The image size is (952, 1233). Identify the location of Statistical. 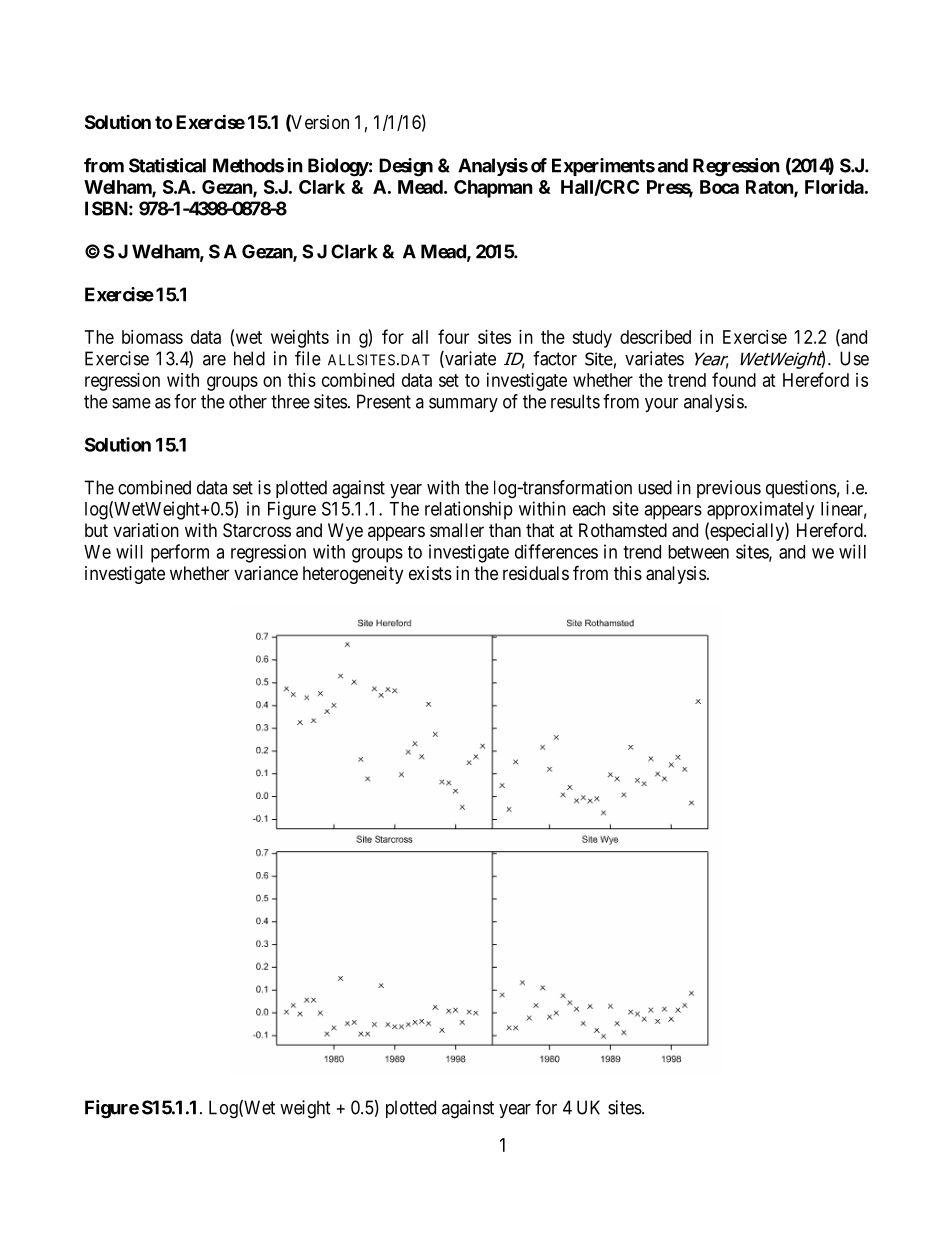
(167, 165).
